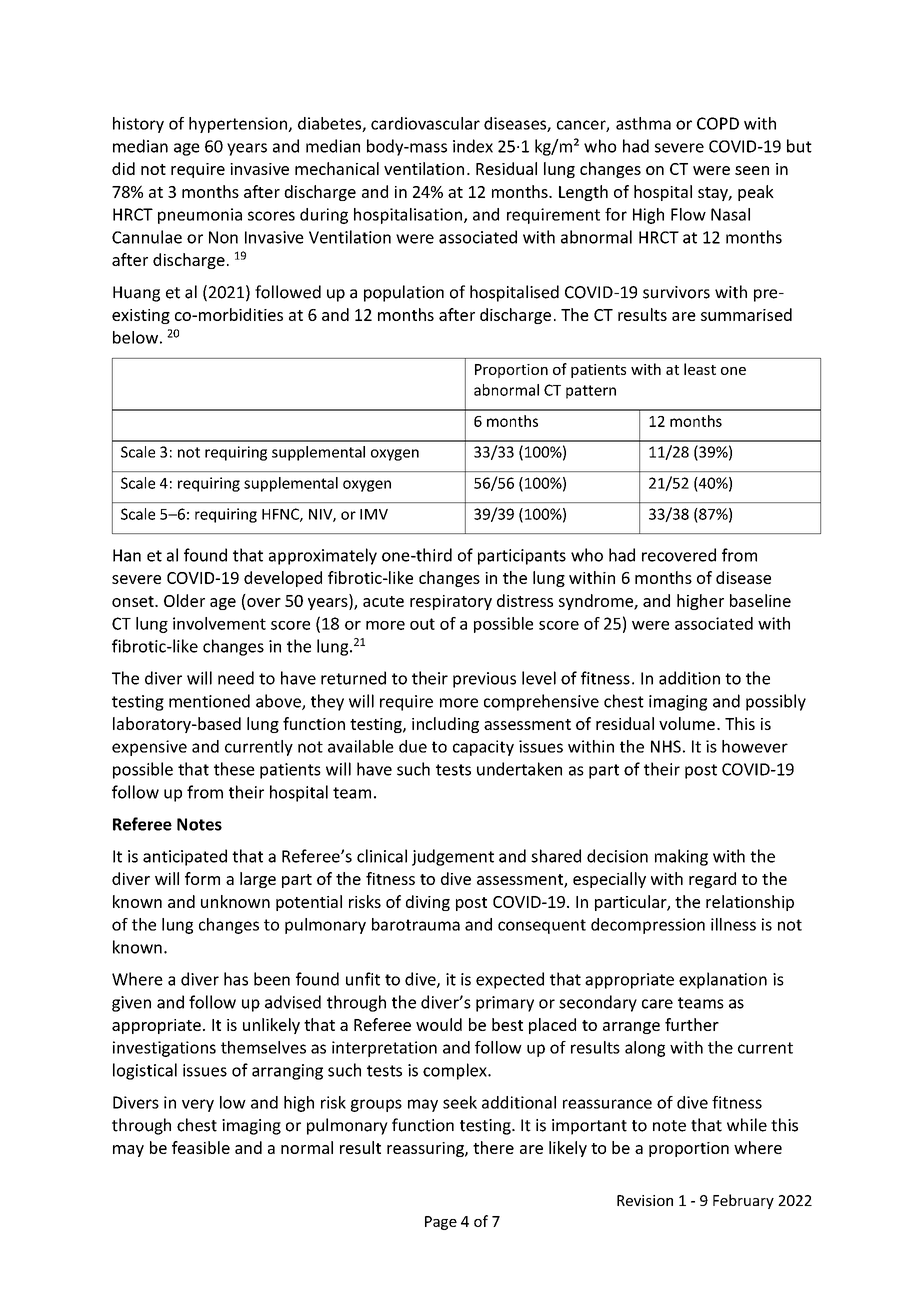 This page has width=924, height=1307. Describe the element at coordinates (776, 702) in the page. I see `possibly` at that location.
